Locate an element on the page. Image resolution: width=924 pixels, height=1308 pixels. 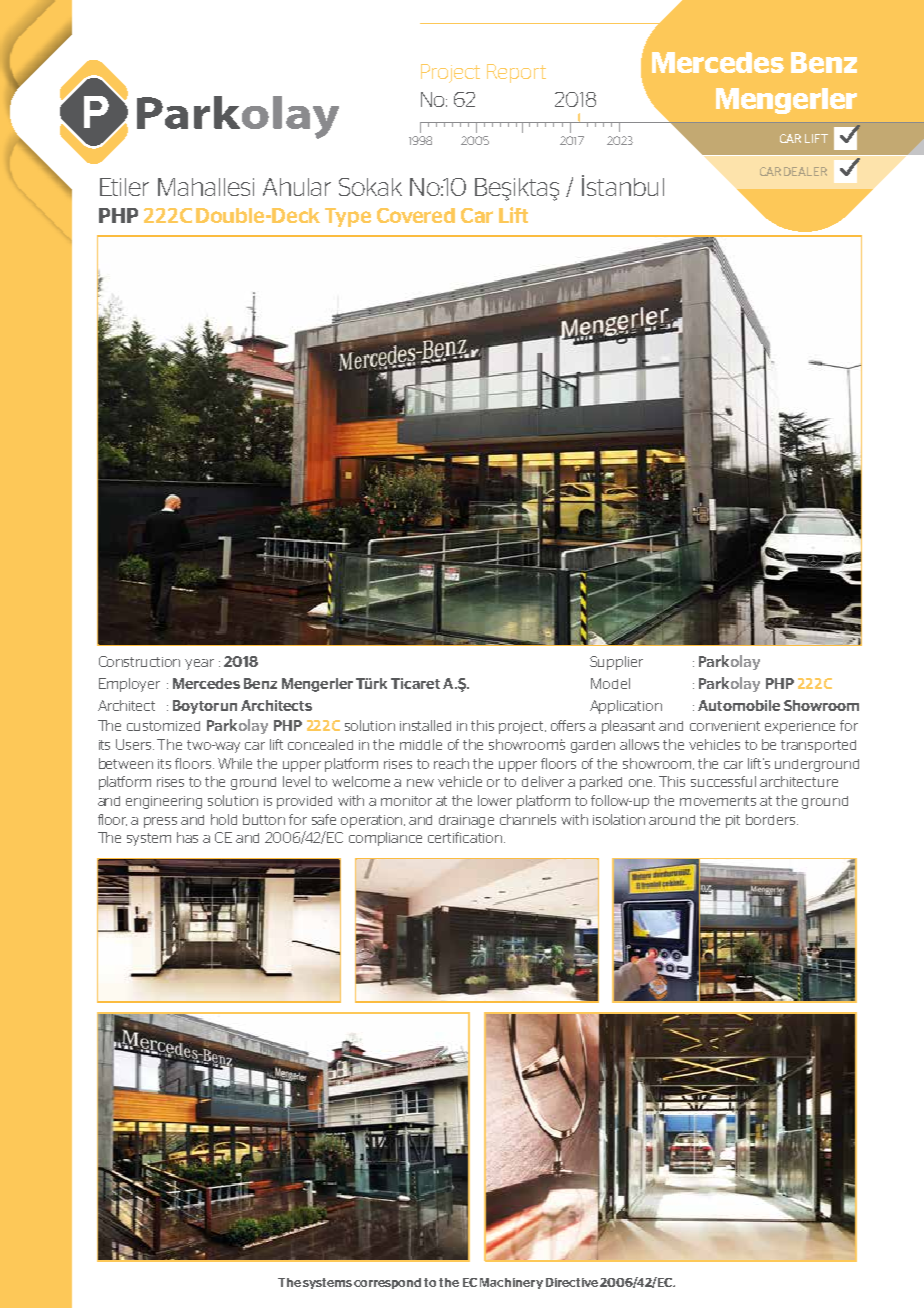
Supplier is located at coordinates (616, 663).
